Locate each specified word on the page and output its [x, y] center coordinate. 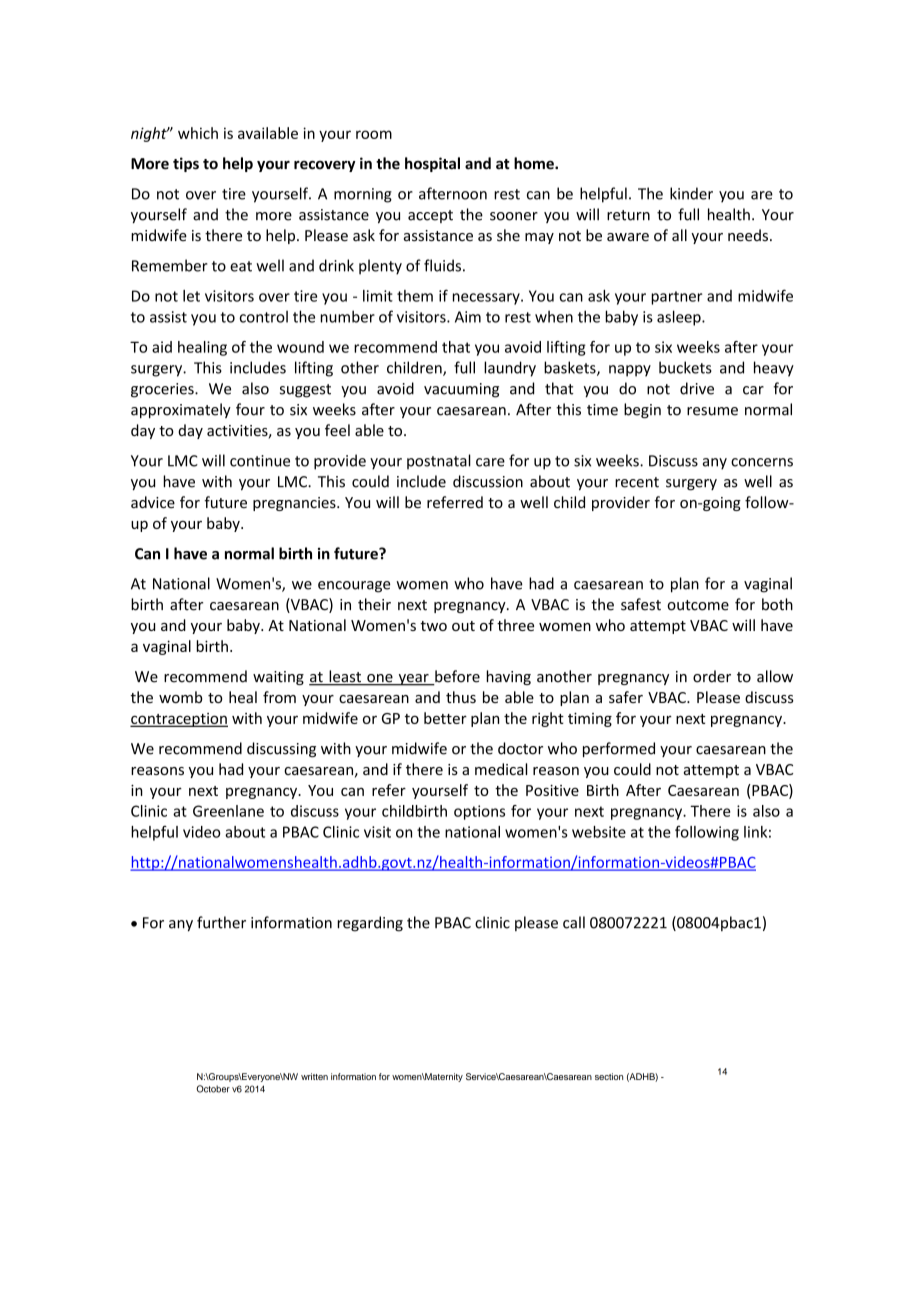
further [221, 922]
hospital [432, 164]
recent [637, 482]
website [599, 832]
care [490, 462]
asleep [680, 318]
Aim [468, 317]
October [213, 1089]
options [479, 812]
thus [461, 697]
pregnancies [295, 504]
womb [180, 697]
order [712, 676]
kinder [691, 193]
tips [186, 164]
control [264, 316]
